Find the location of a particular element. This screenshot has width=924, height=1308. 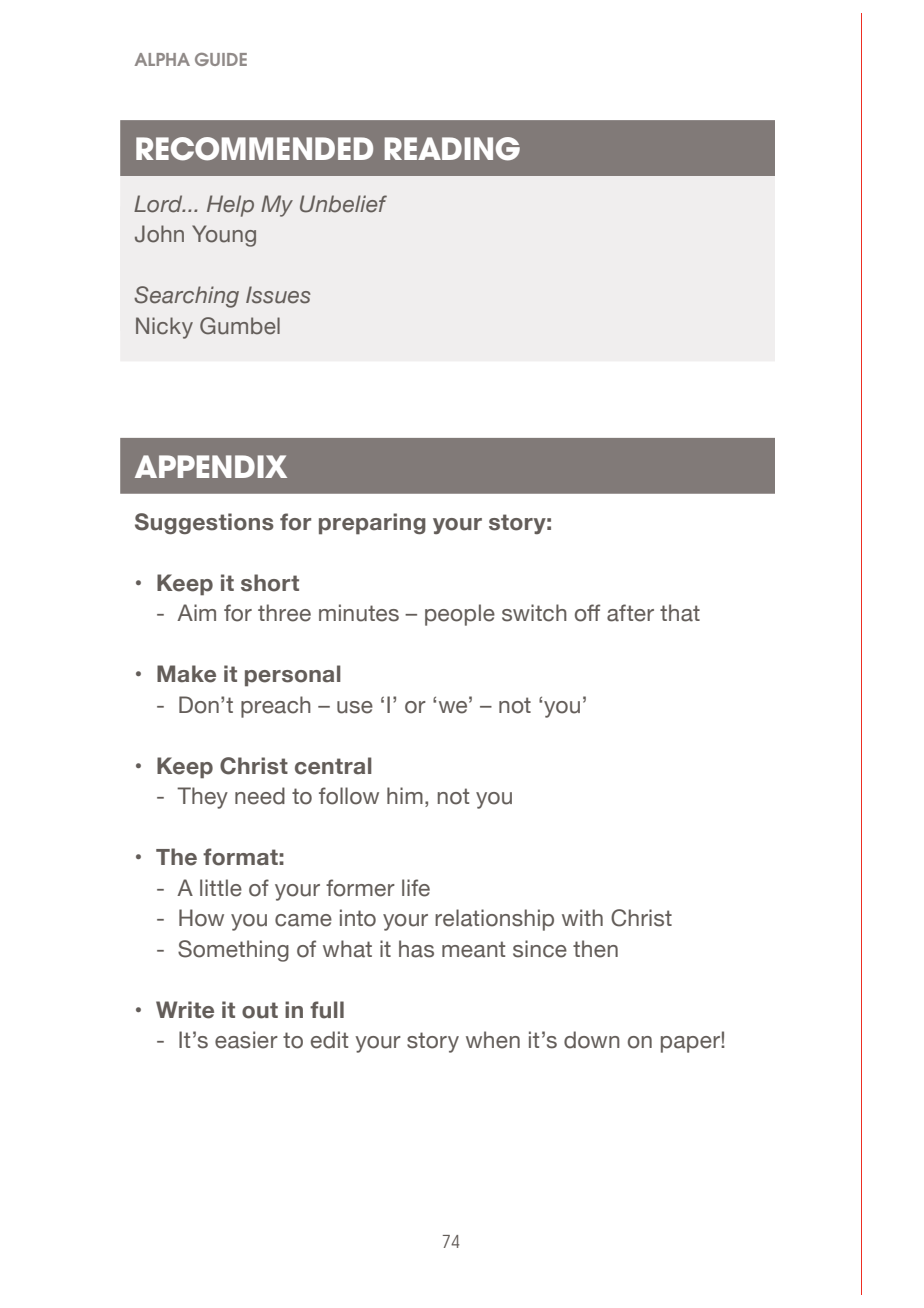

Write is located at coordinates (185, 1010).
